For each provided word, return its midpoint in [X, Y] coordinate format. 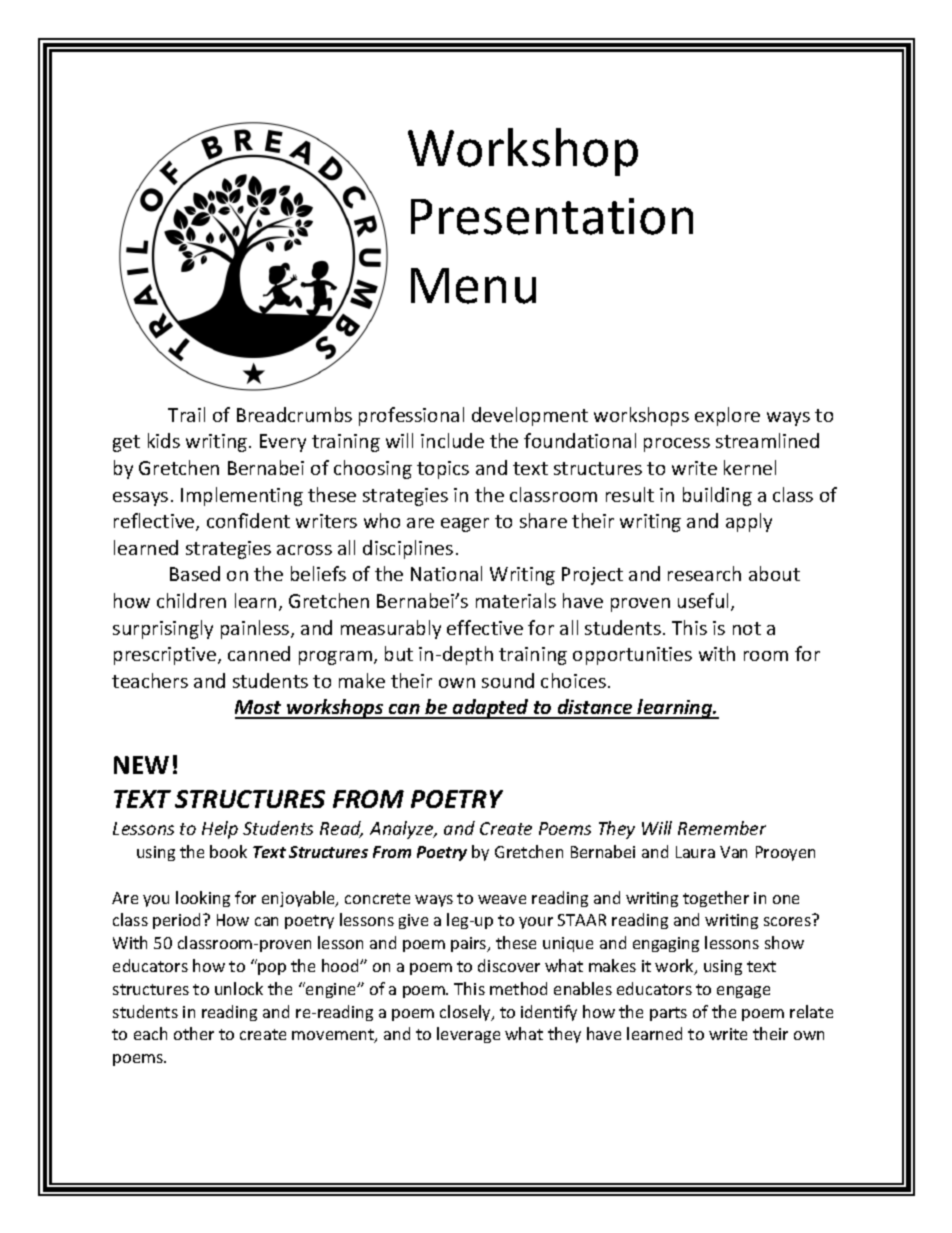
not [747, 628]
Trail [186, 414]
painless [256, 629]
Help [220, 830]
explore [727, 416]
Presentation [552, 216]
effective [485, 627]
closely [466, 1013]
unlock [239, 988]
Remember [722, 828]
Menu [473, 286]
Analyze [403, 830]
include [452, 440]
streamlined [767, 440]
